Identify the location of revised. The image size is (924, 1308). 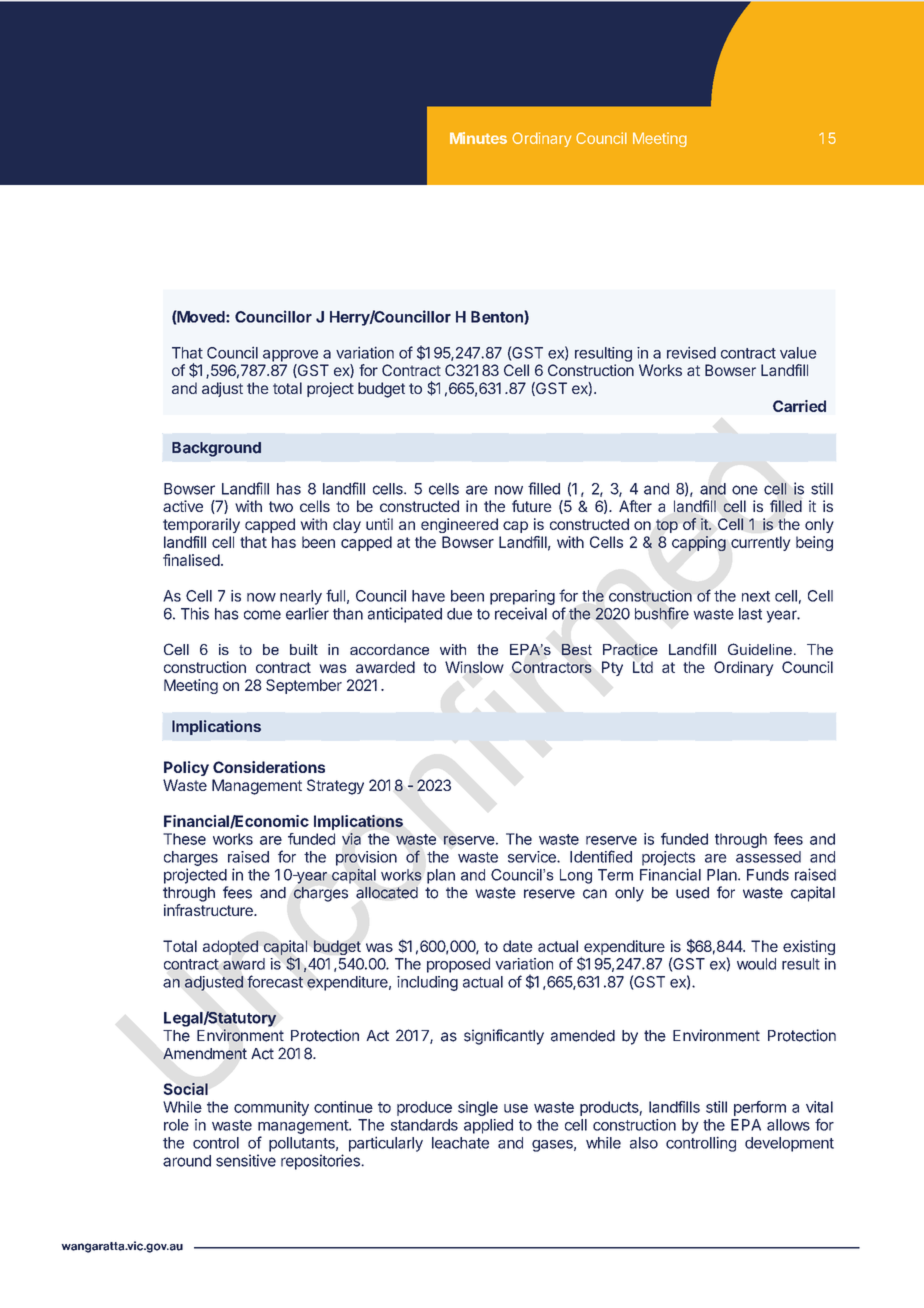
(691, 353).
